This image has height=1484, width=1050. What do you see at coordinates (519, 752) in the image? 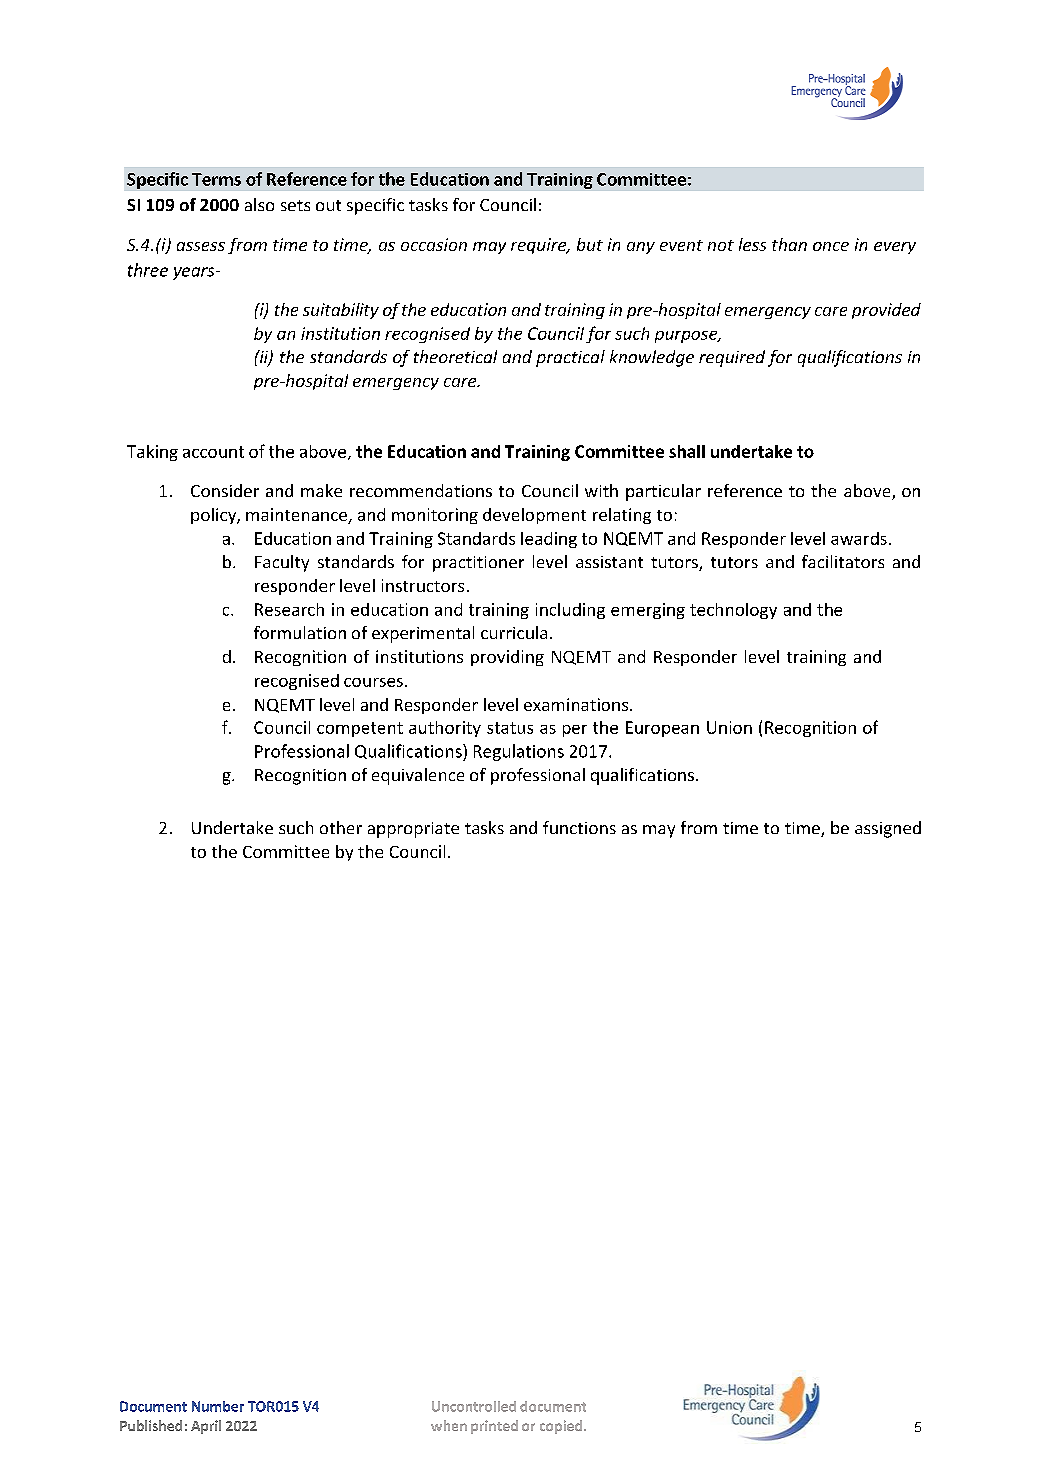
I see `Regulations` at bounding box center [519, 752].
